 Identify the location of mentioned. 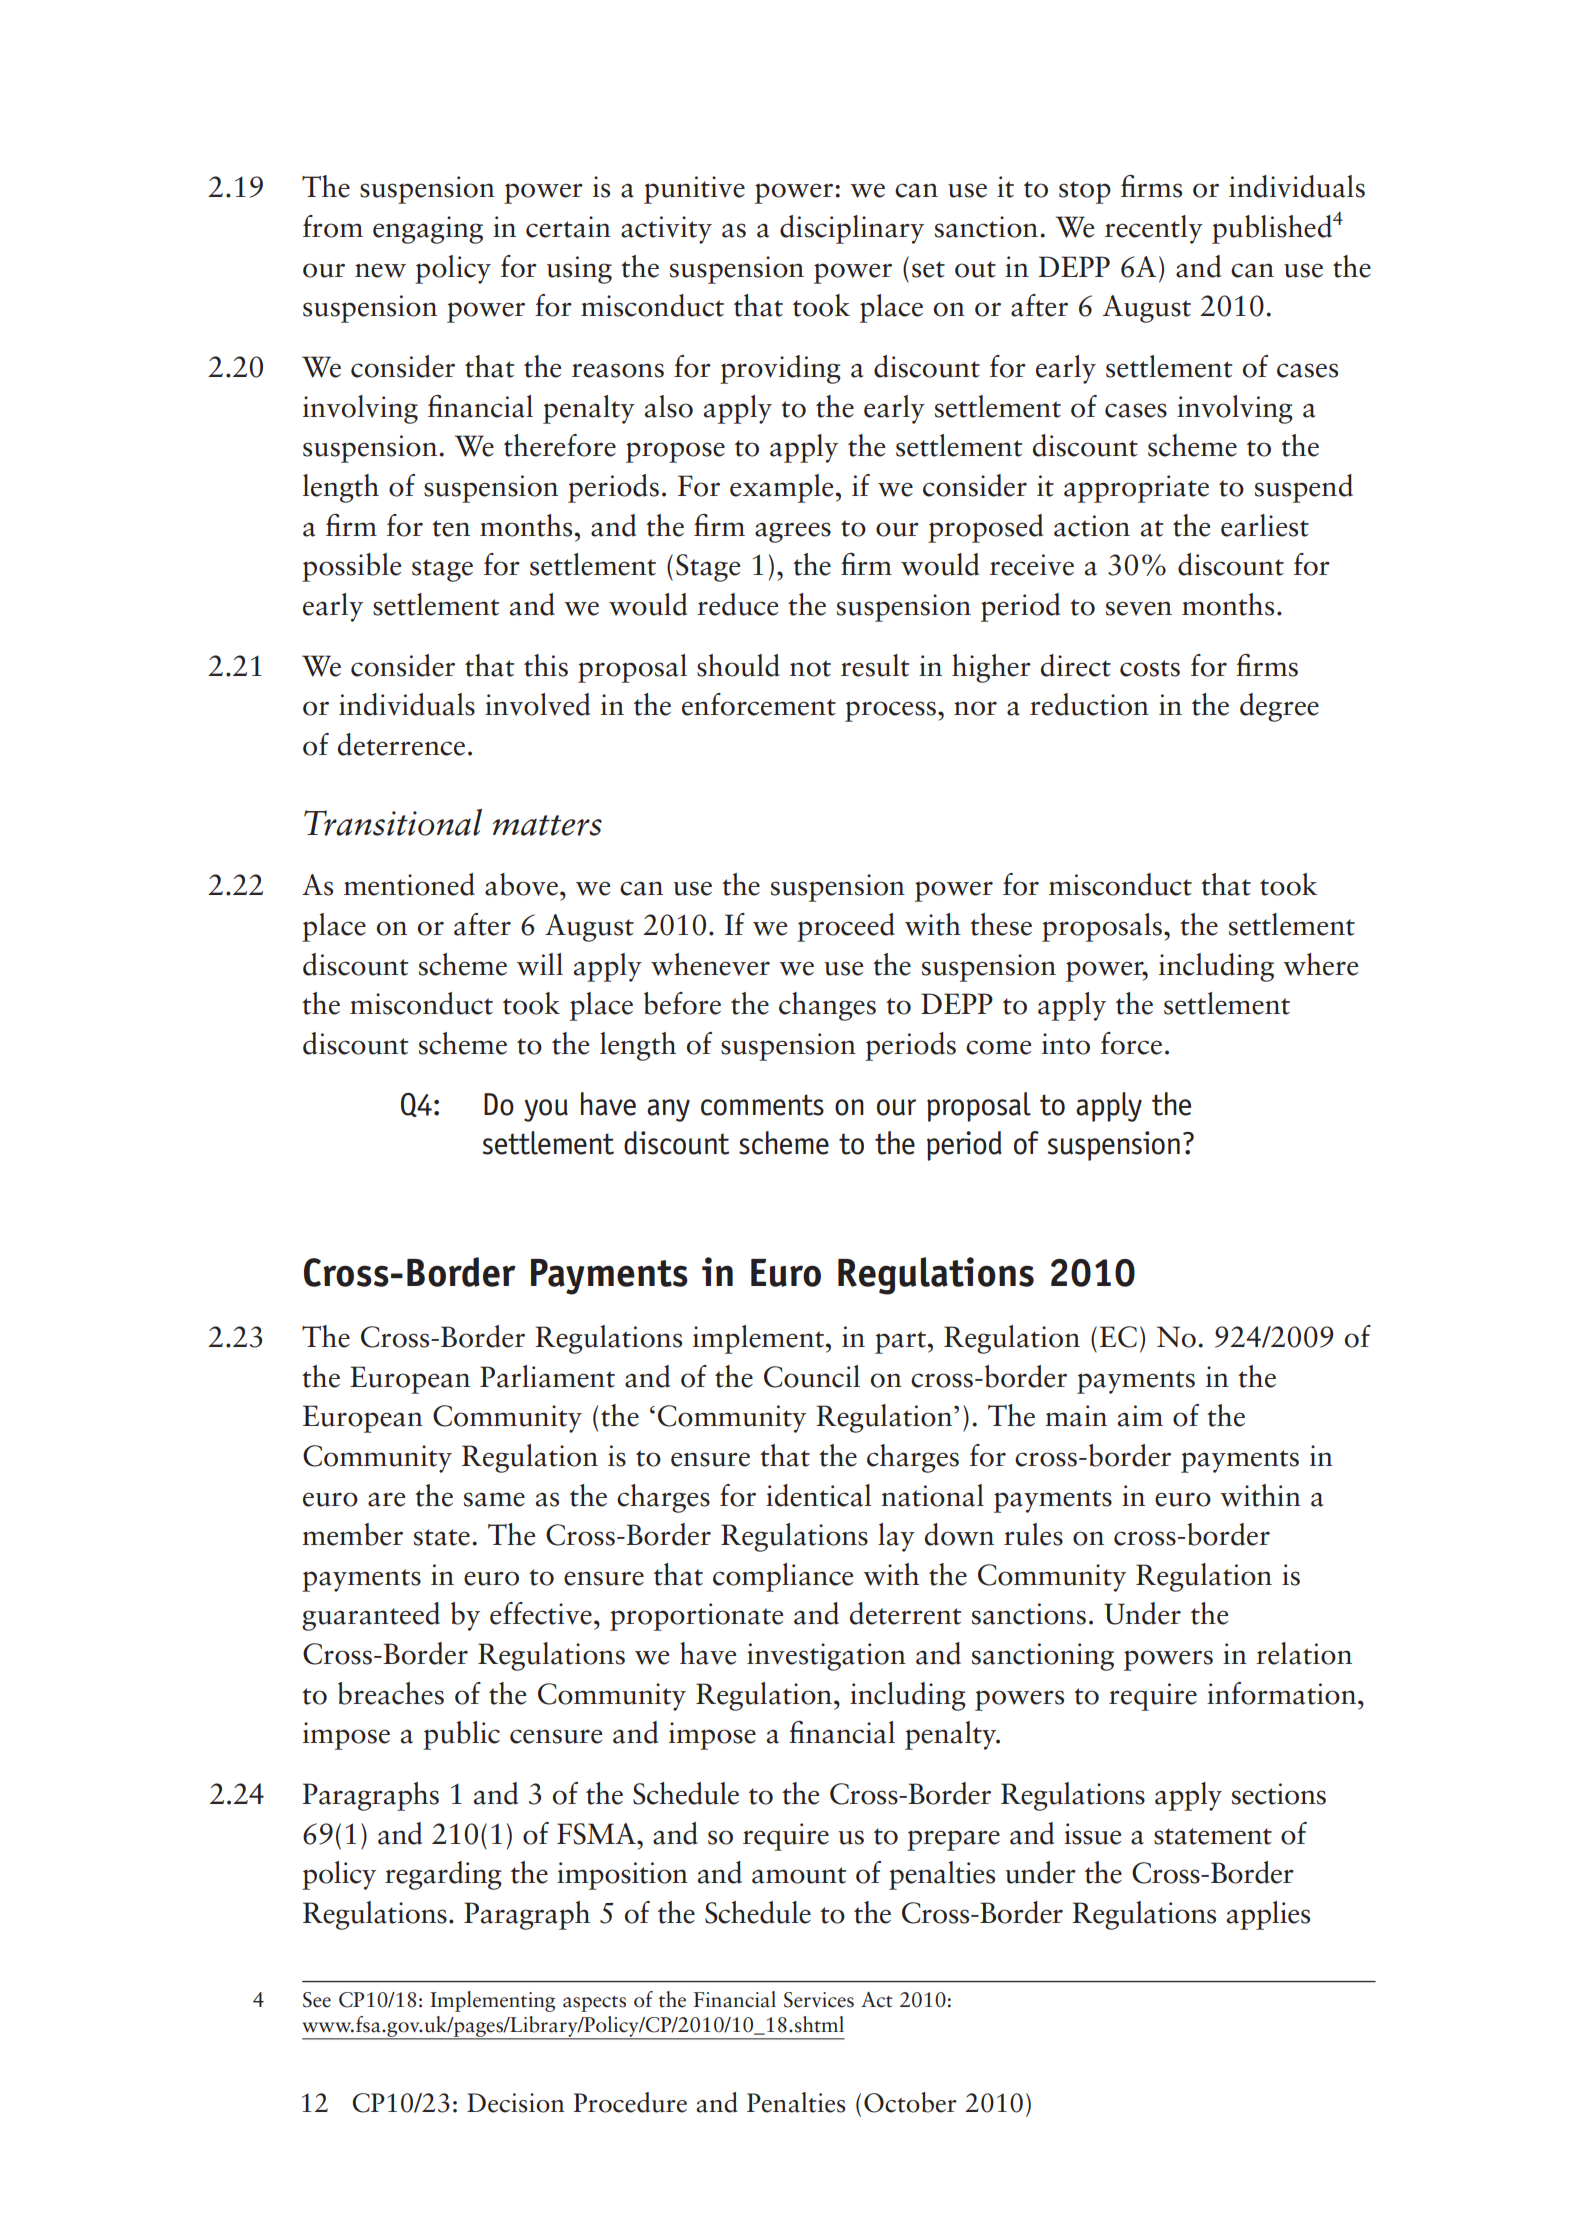
(409, 884).
